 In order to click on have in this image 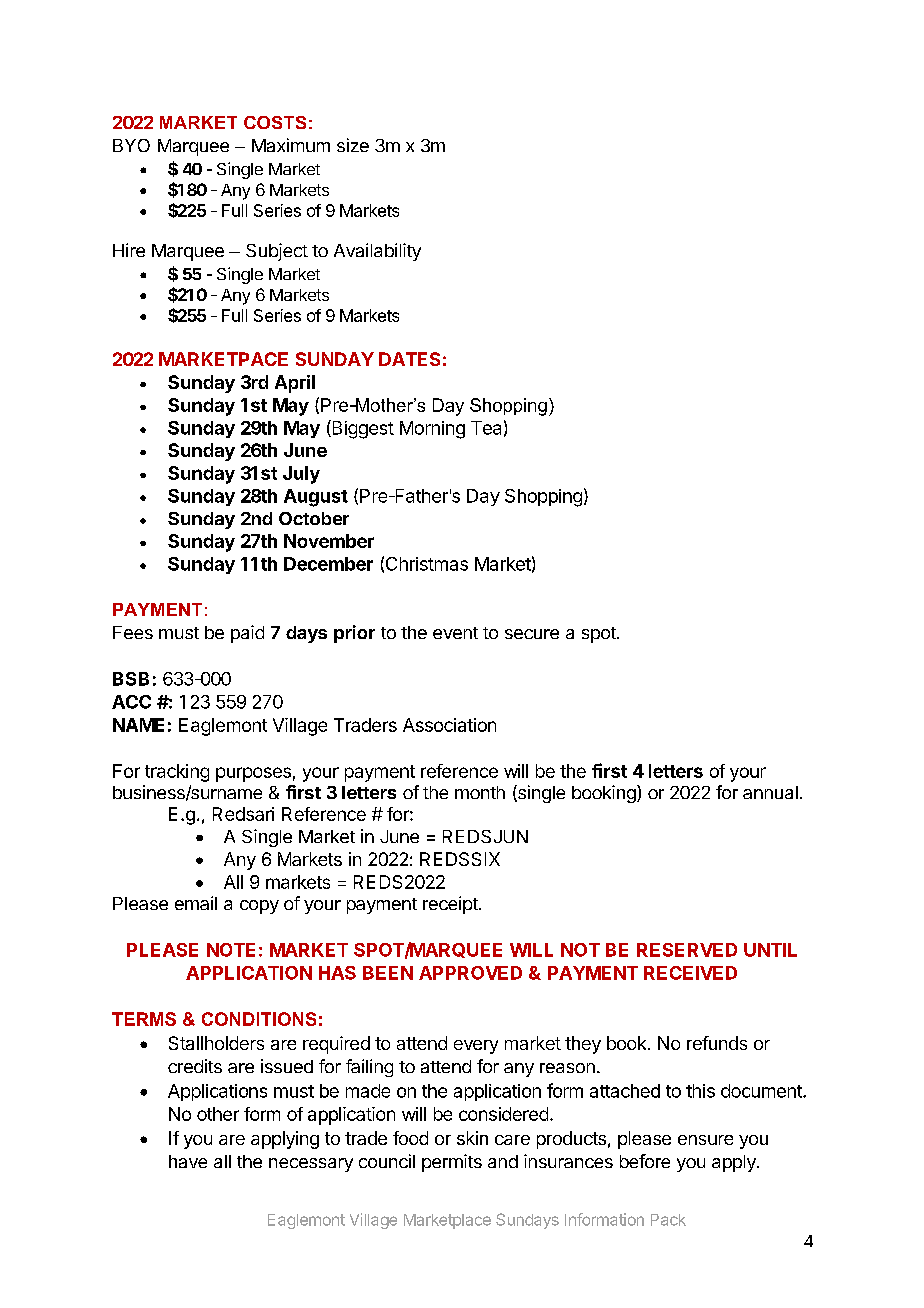, I will do `click(188, 1161)`.
